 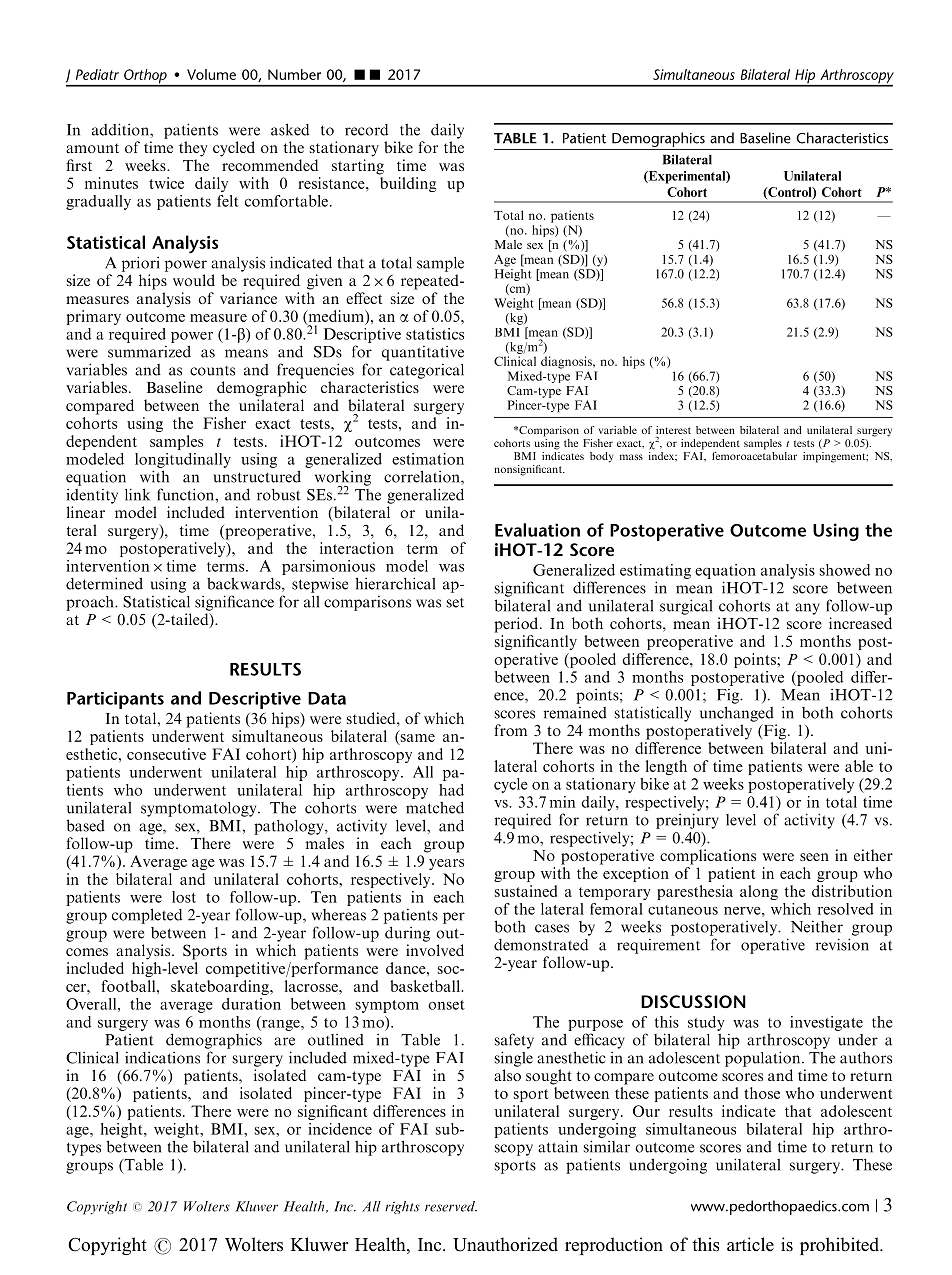 What do you see at coordinates (451, 1206) in the document?
I see `reserved` at bounding box center [451, 1206].
